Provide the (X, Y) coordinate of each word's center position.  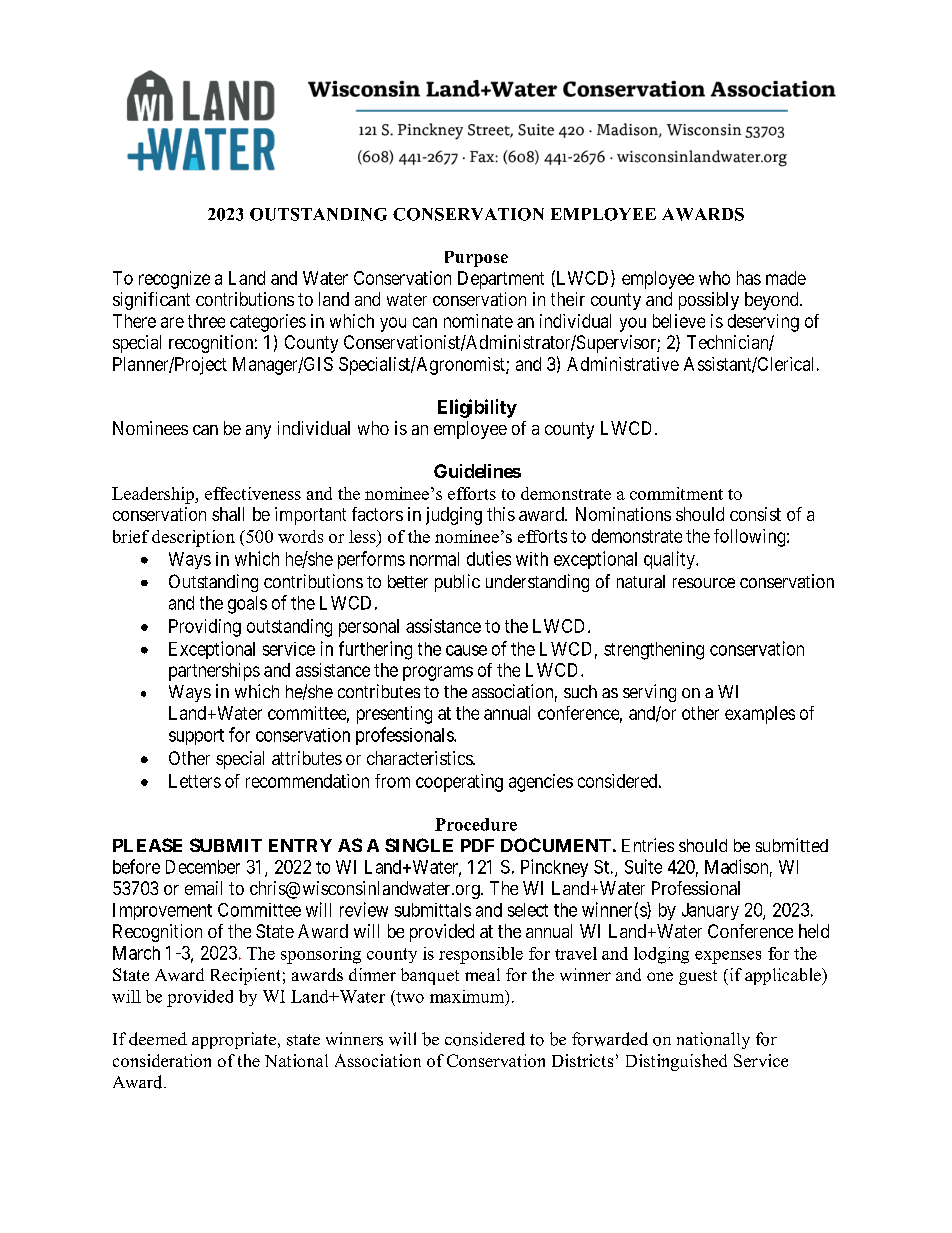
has (749, 278)
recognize (174, 280)
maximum (468, 997)
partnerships (214, 672)
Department (501, 280)
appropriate (235, 1040)
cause (466, 650)
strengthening (654, 651)
